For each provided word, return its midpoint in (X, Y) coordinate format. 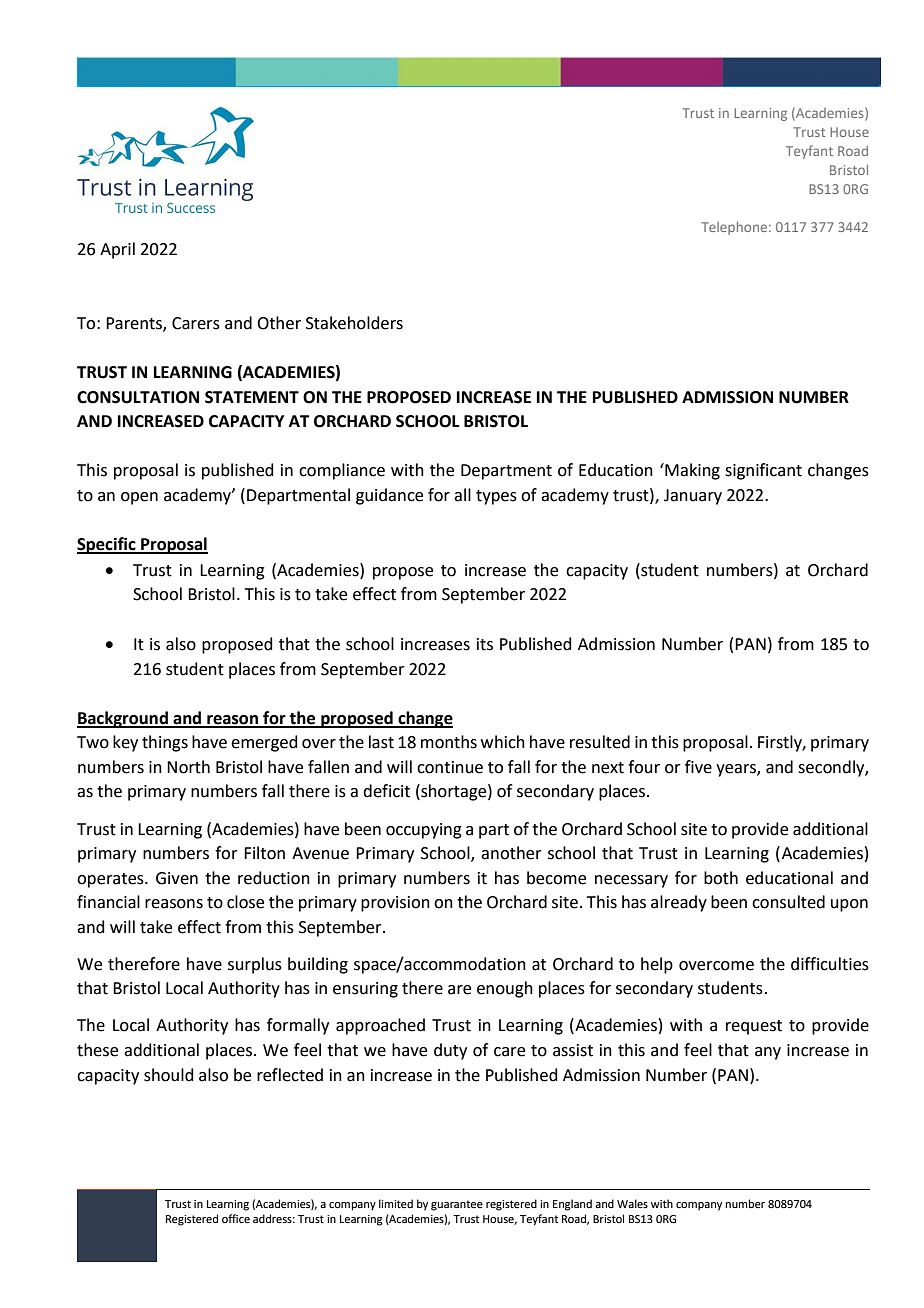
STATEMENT (252, 397)
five (698, 767)
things (165, 743)
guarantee (457, 1205)
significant (763, 471)
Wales (632, 1203)
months (449, 742)
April (117, 250)
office (236, 1218)
